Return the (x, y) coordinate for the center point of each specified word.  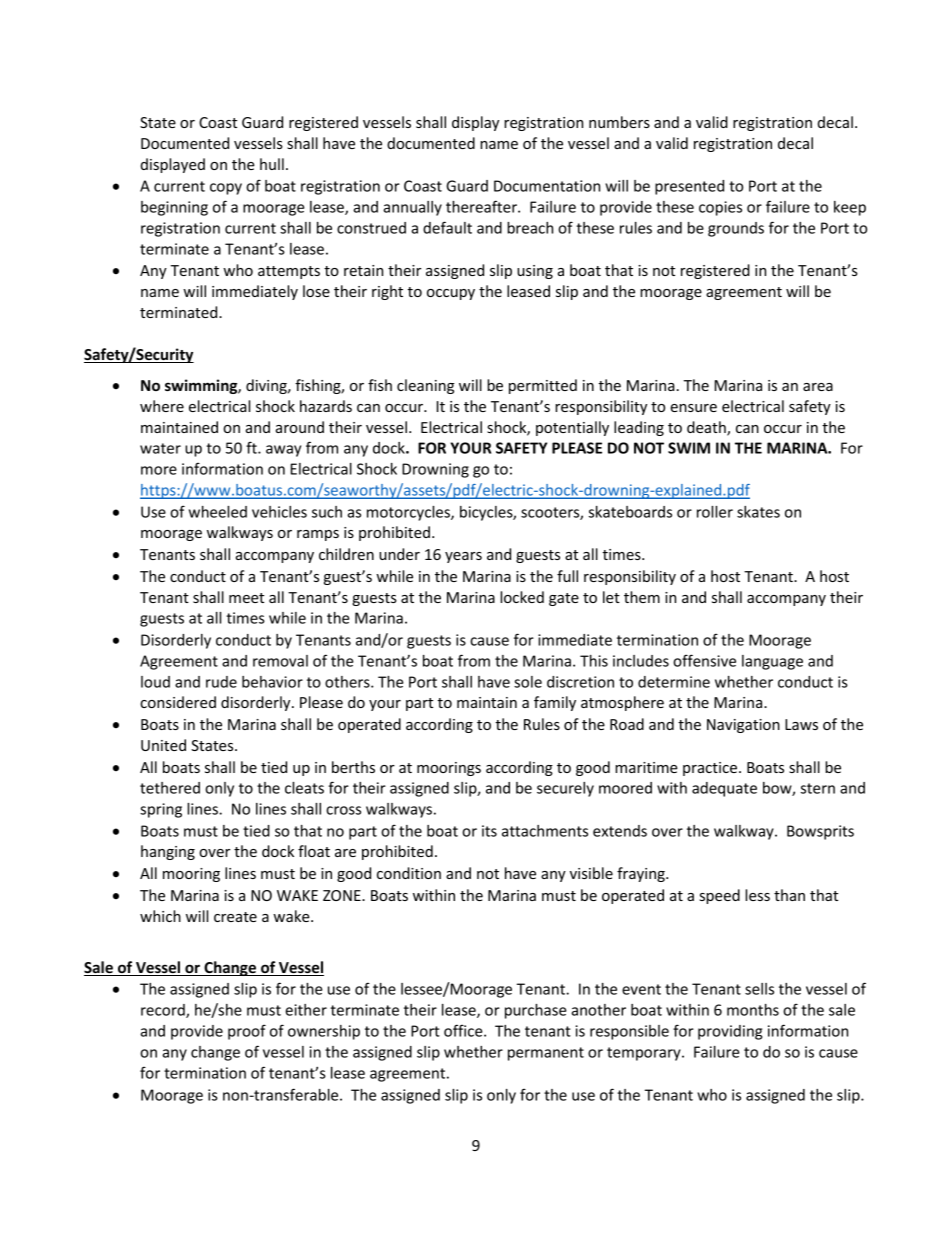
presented (689, 187)
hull (272, 164)
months (753, 1010)
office (464, 1030)
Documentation (547, 186)
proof (247, 1032)
